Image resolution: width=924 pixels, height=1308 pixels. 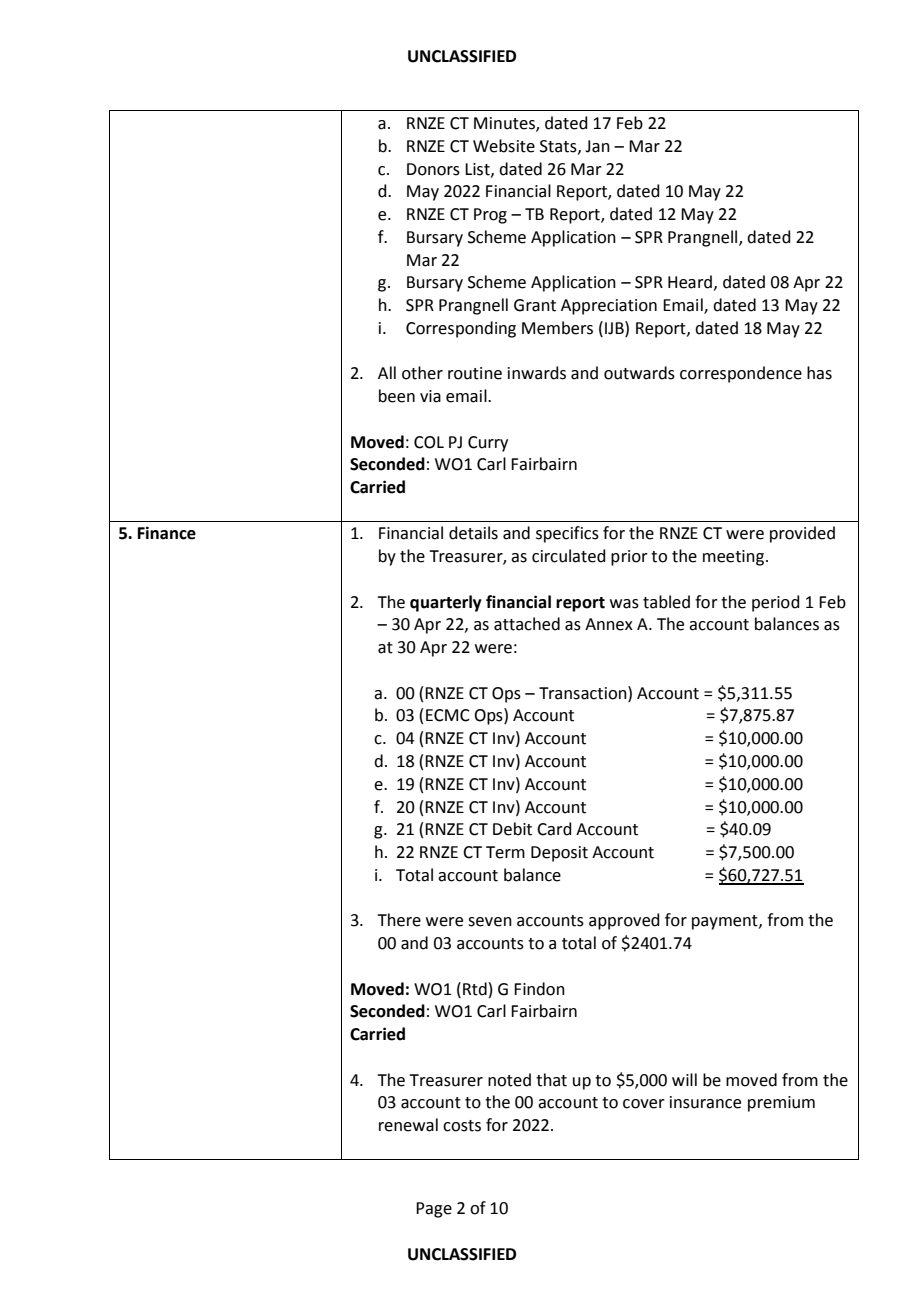 I want to click on There, so click(x=399, y=920).
